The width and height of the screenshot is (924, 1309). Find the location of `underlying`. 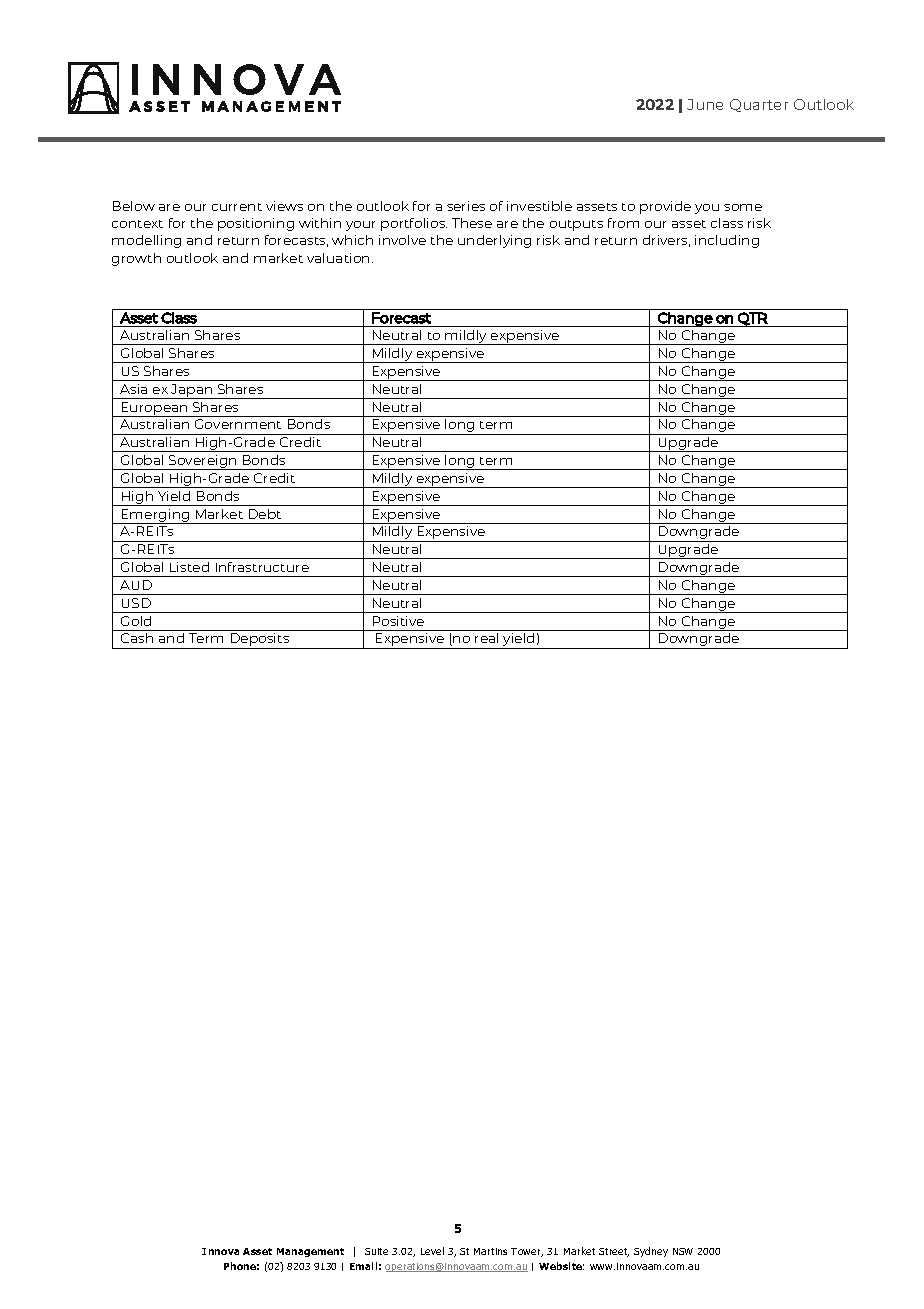

underlying is located at coordinates (494, 241).
